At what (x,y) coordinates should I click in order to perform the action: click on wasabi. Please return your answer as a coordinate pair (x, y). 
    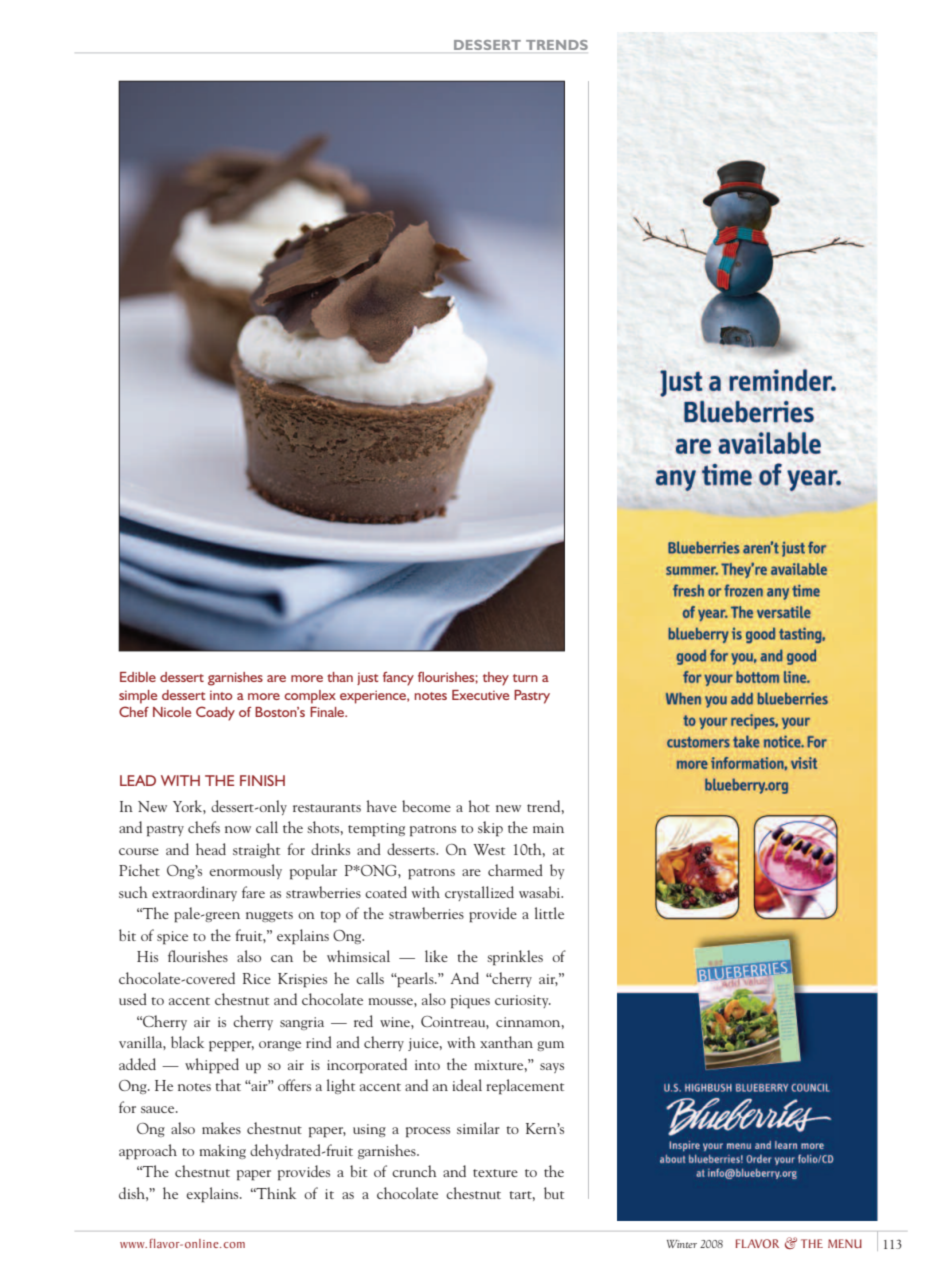
    Looking at the image, I should click on (541, 892).
